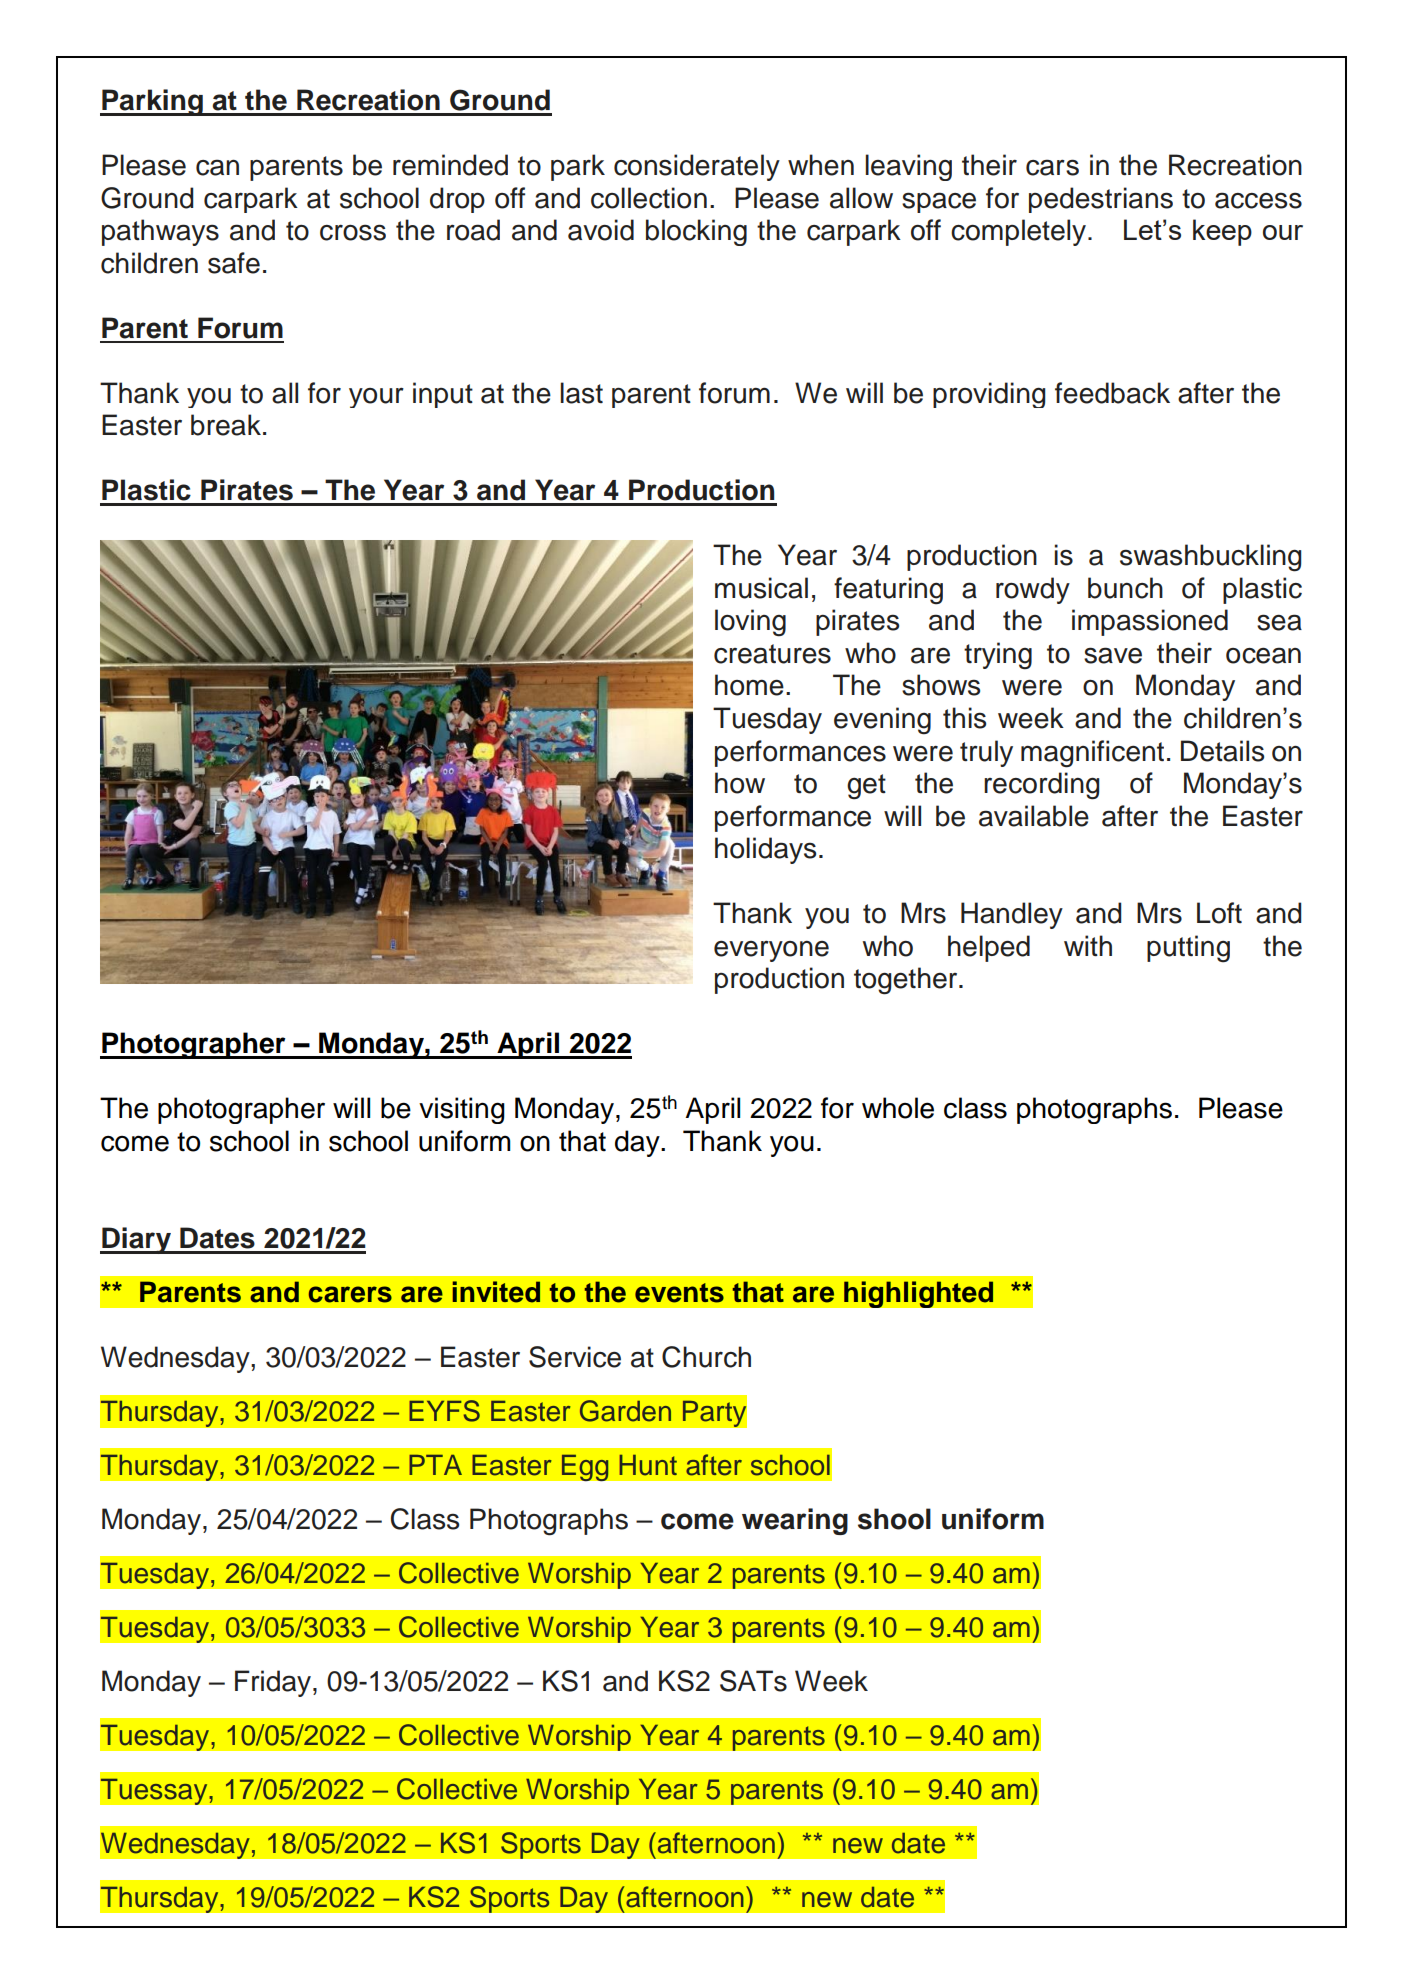 The image size is (1403, 1984). What do you see at coordinates (1188, 949) in the screenshot?
I see `putting` at bounding box center [1188, 949].
